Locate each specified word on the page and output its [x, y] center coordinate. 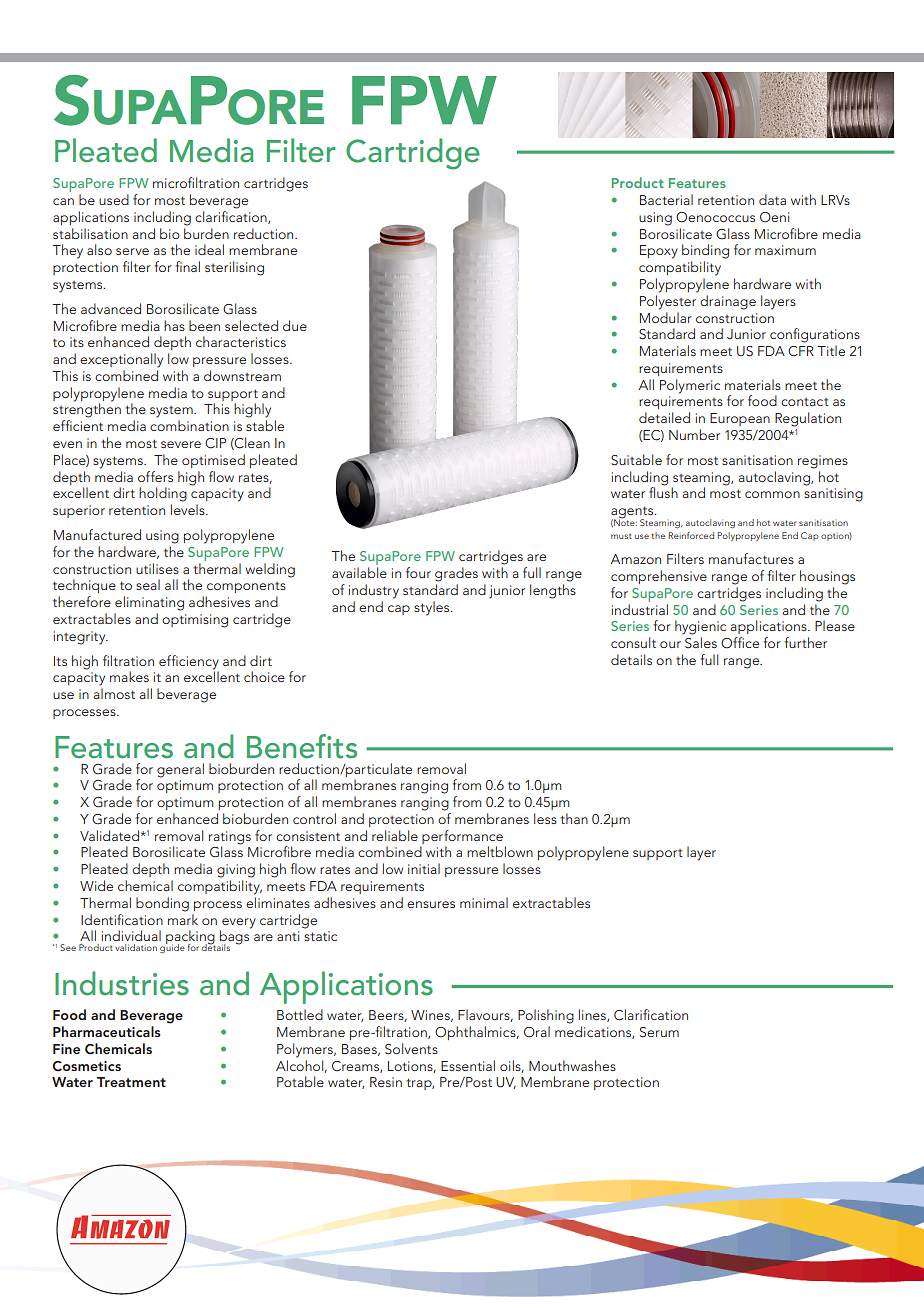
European [740, 419]
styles [433, 608]
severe [181, 444]
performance [462, 837]
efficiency [189, 662]
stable [265, 425]
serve [132, 251]
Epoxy [659, 252]
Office [740, 643]
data [772, 199]
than [574, 818]
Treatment [131, 1082]
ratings [230, 838]
